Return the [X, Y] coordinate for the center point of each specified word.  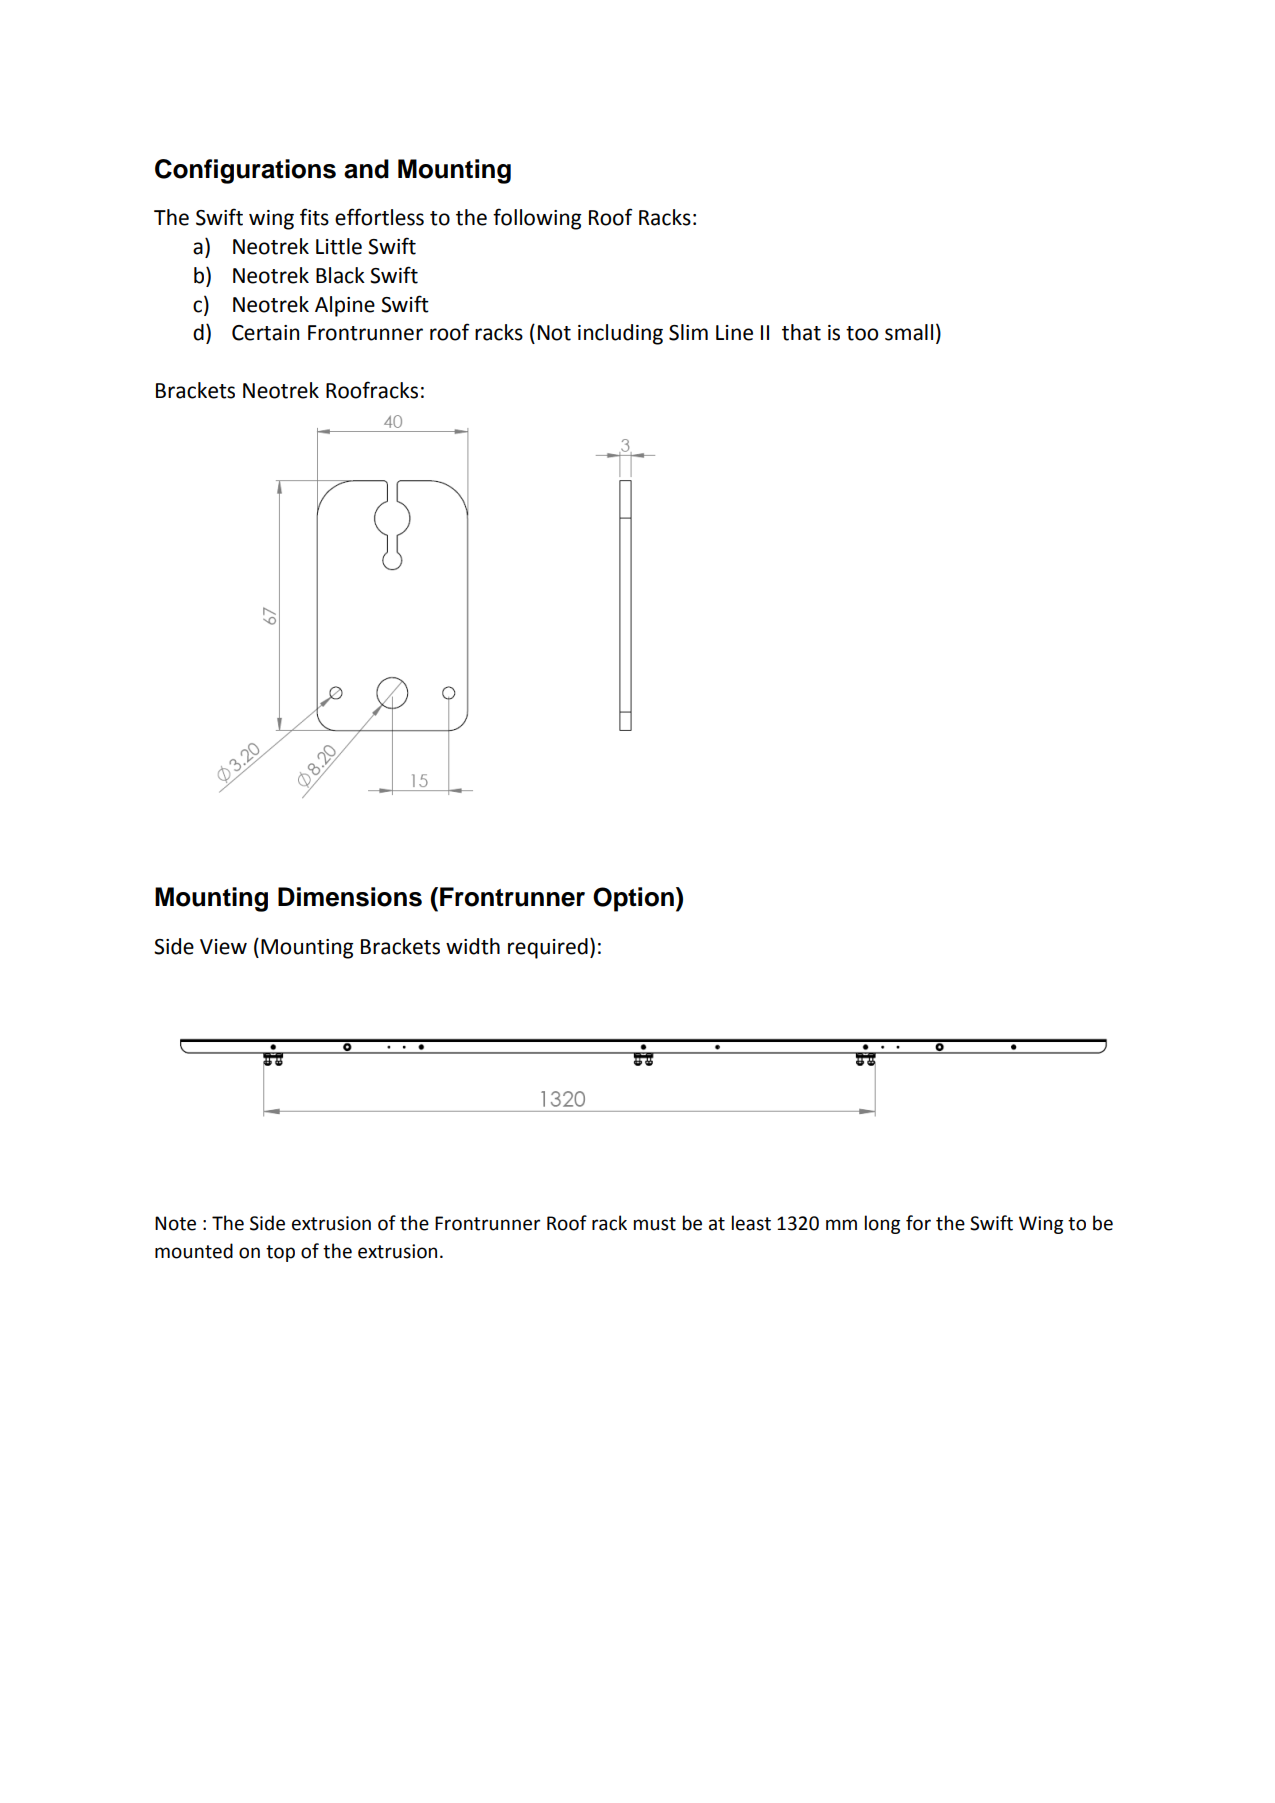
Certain [265, 333]
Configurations [245, 171]
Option [633, 899]
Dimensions [350, 897]
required [548, 948]
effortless [379, 217]
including [620, 334]
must [655, 1224]
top [280, 1253]
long [882, 1224]
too [862, 333]
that [801, 332]
